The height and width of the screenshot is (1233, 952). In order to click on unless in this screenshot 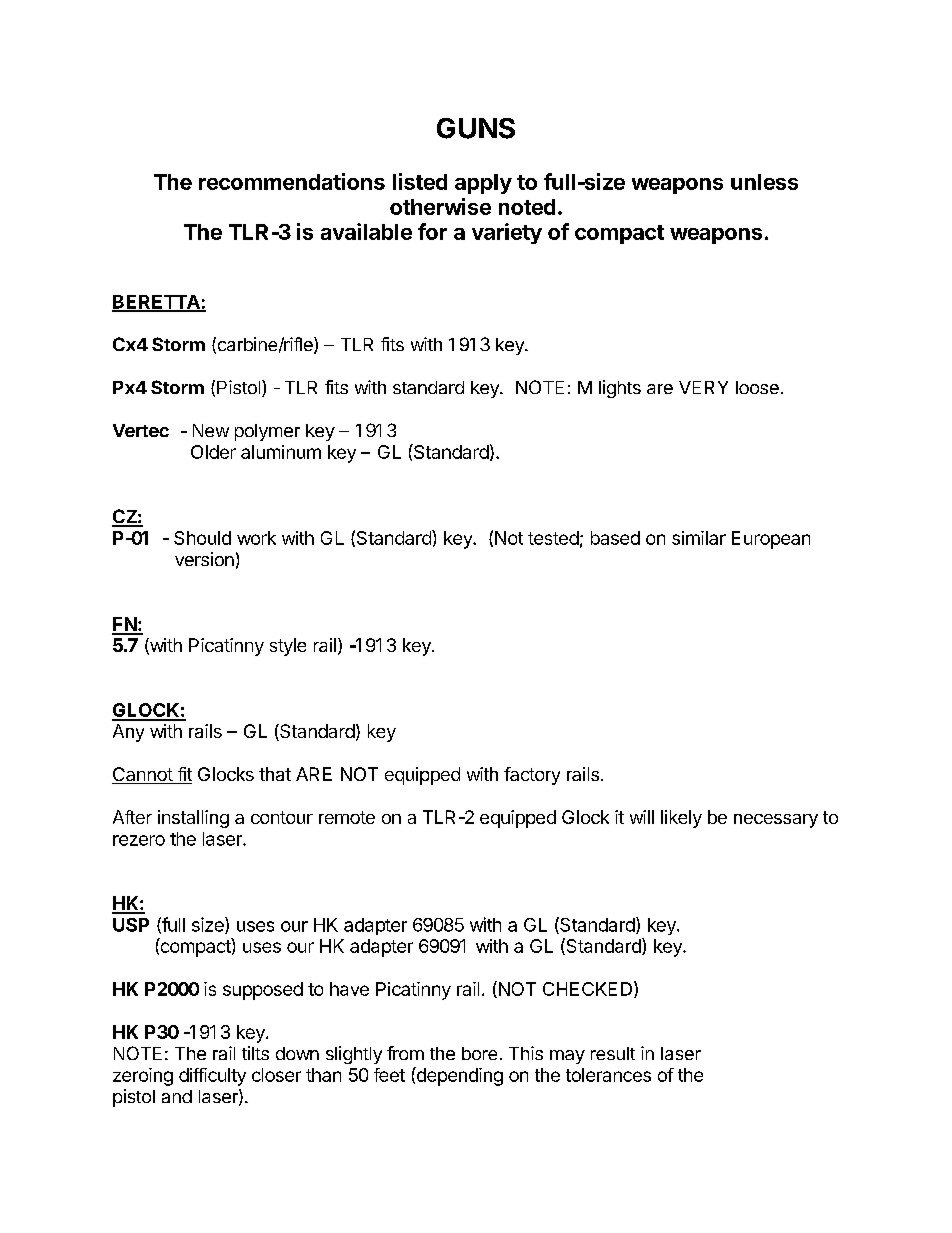, I will do `click(764, 182)`.
